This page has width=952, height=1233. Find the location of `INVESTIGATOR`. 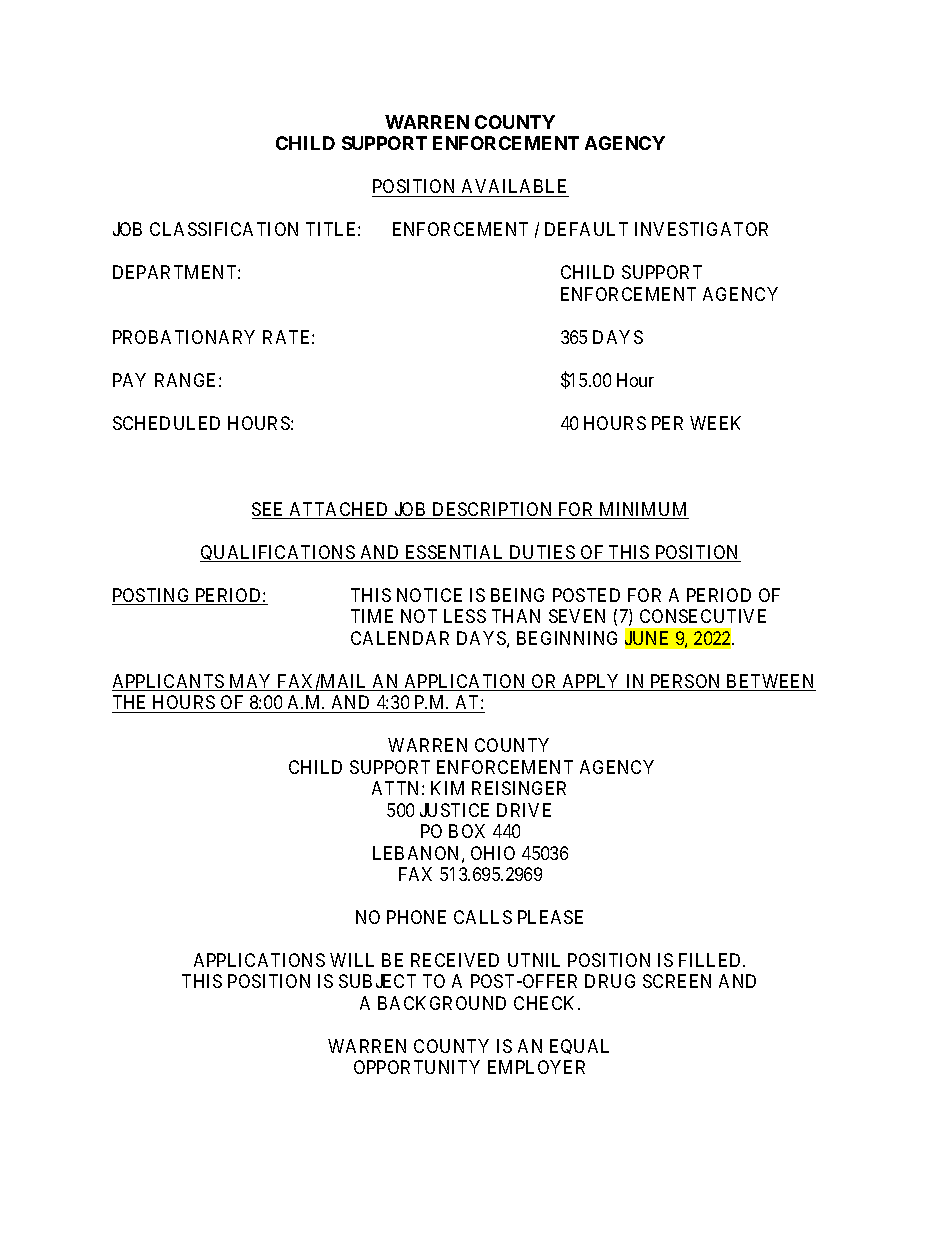

INVESTIGATOR is located at coordinates (701, 229).
